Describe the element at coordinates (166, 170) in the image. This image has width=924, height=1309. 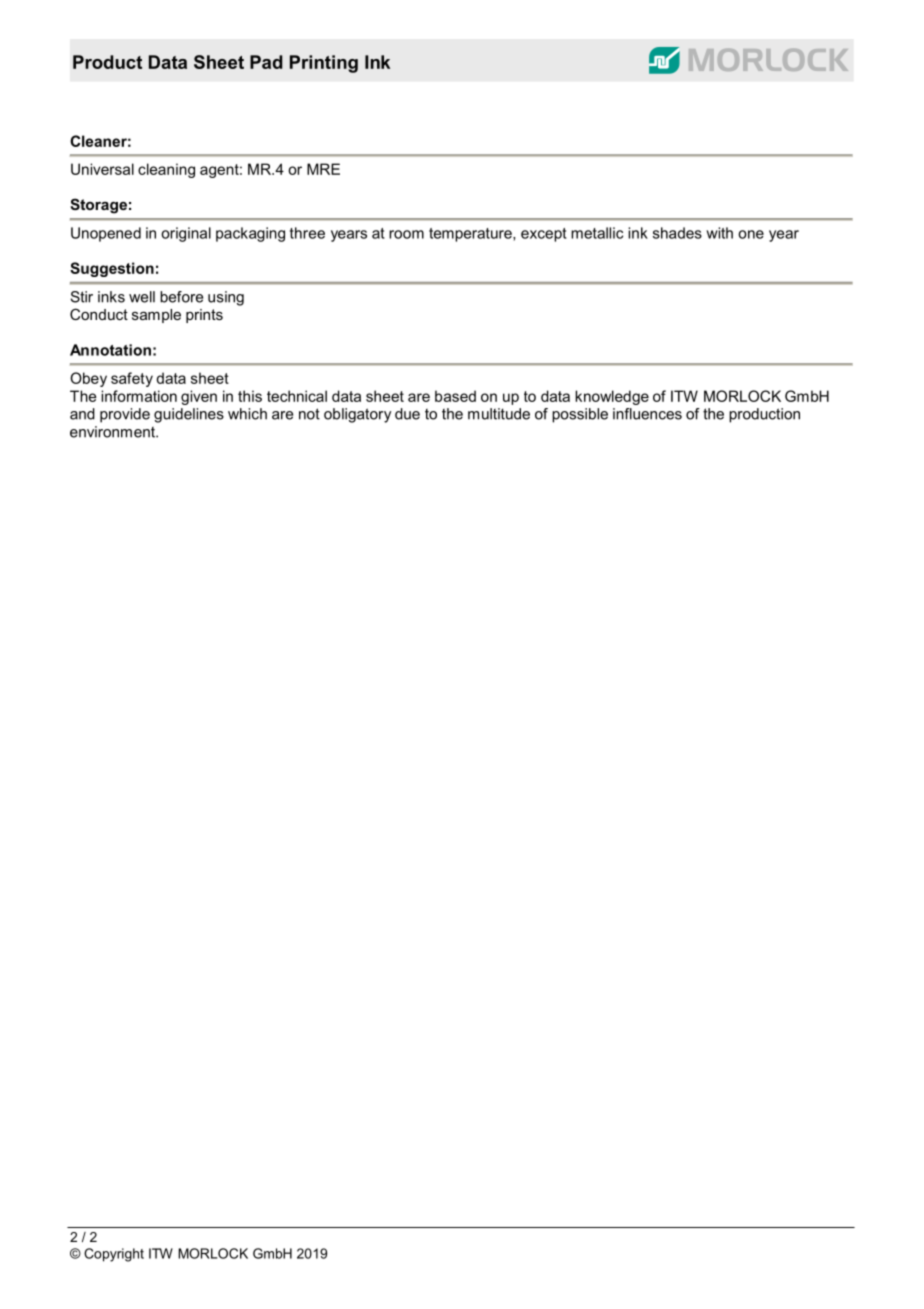
I see `cleaning` at that location.
